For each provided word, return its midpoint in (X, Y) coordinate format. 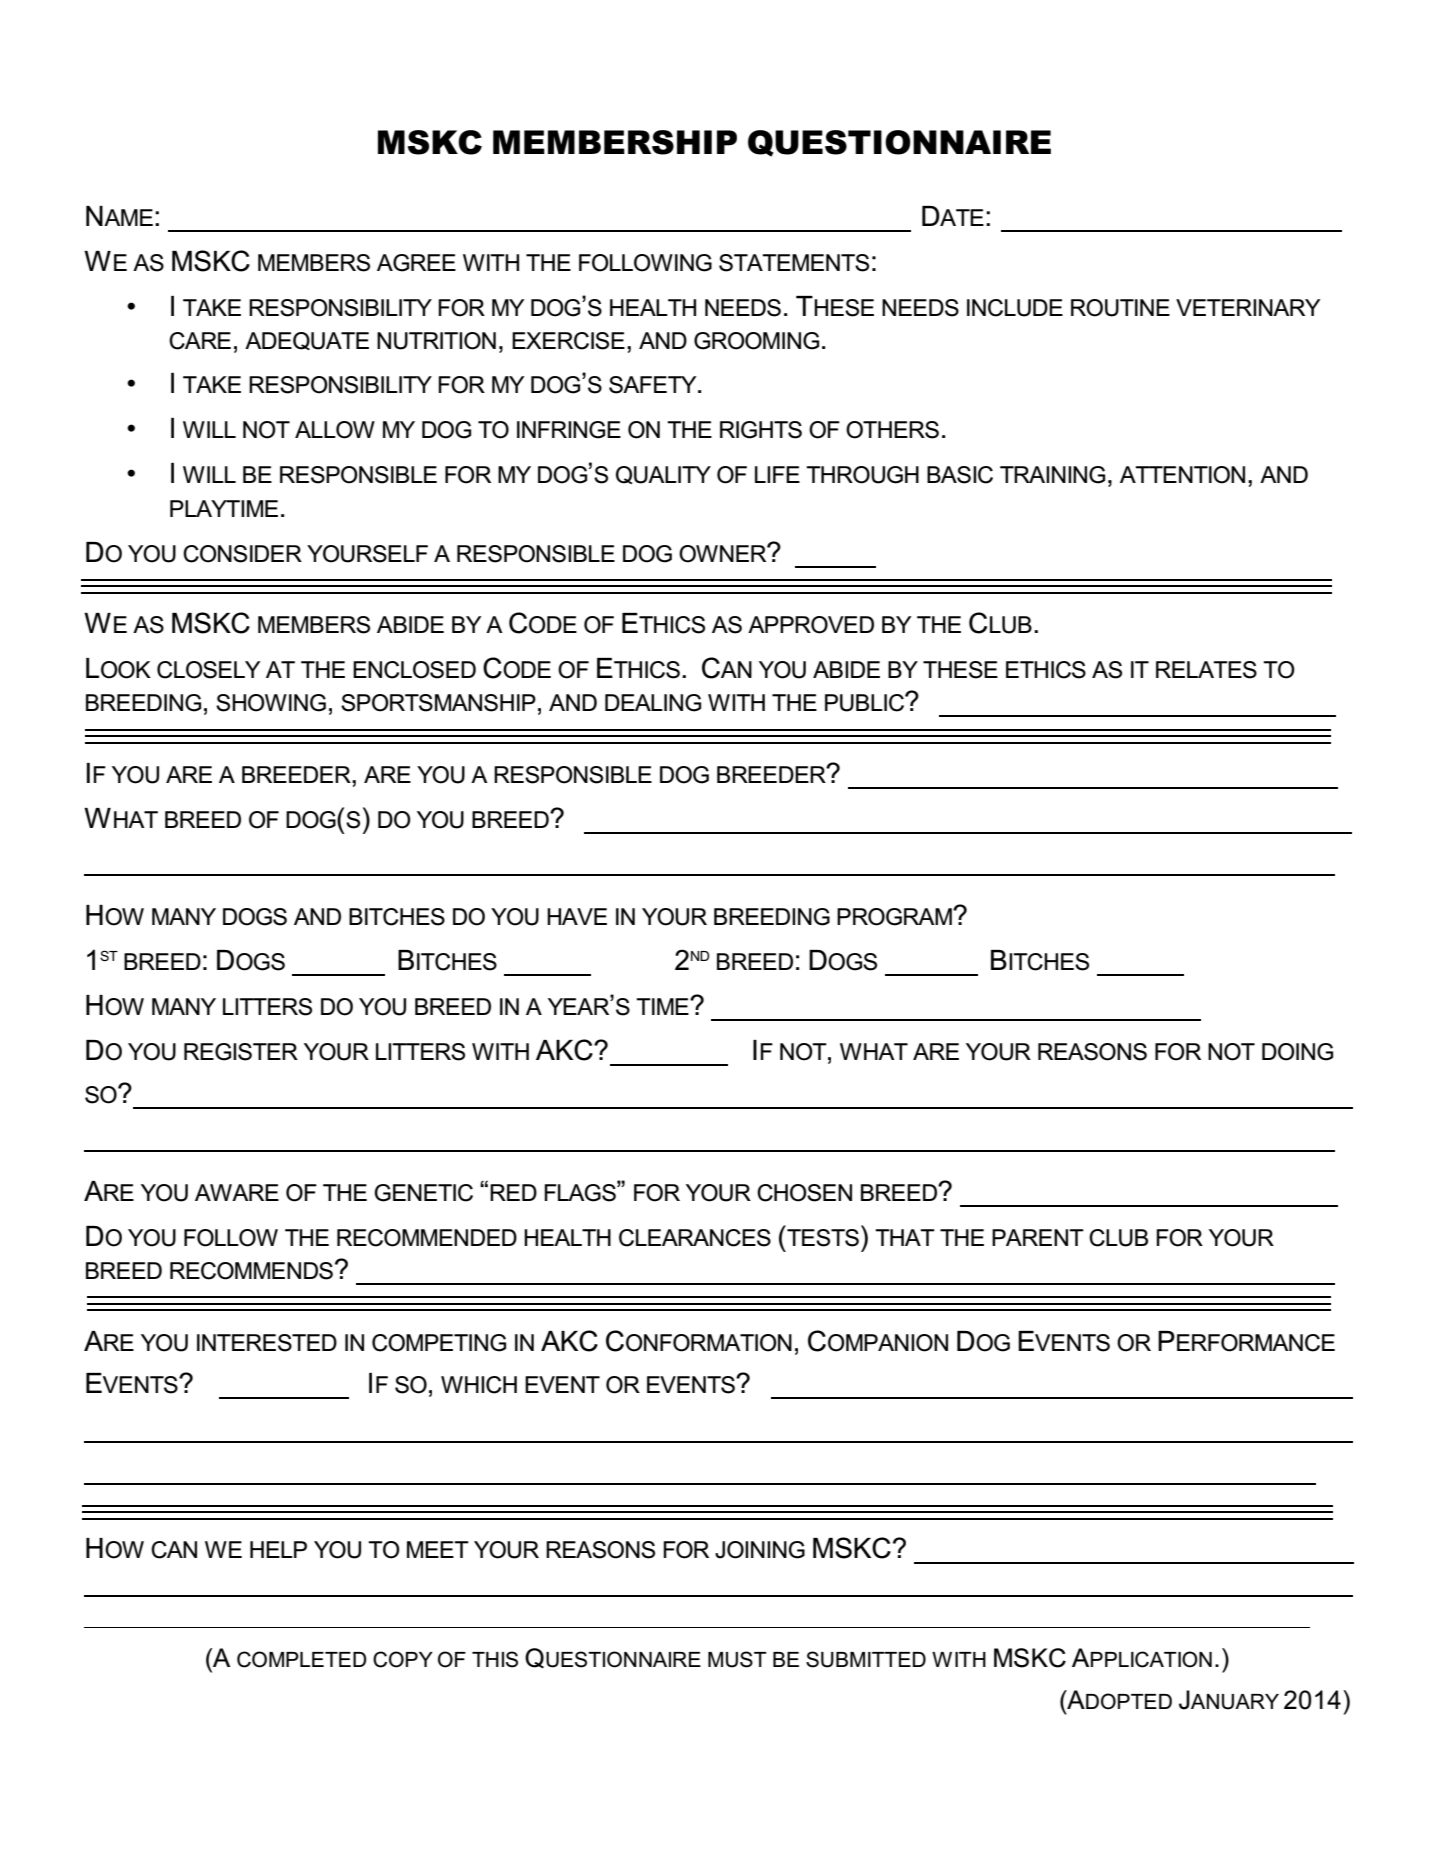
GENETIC (423, 1193)
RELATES (1206, 670)
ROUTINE (1120, 308)
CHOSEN (804, 1193)
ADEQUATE (307, 341)
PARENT (1038, 1237)
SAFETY (654, 385)
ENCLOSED (414, 670)
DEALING (653, 703)
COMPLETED (302, 1659)
